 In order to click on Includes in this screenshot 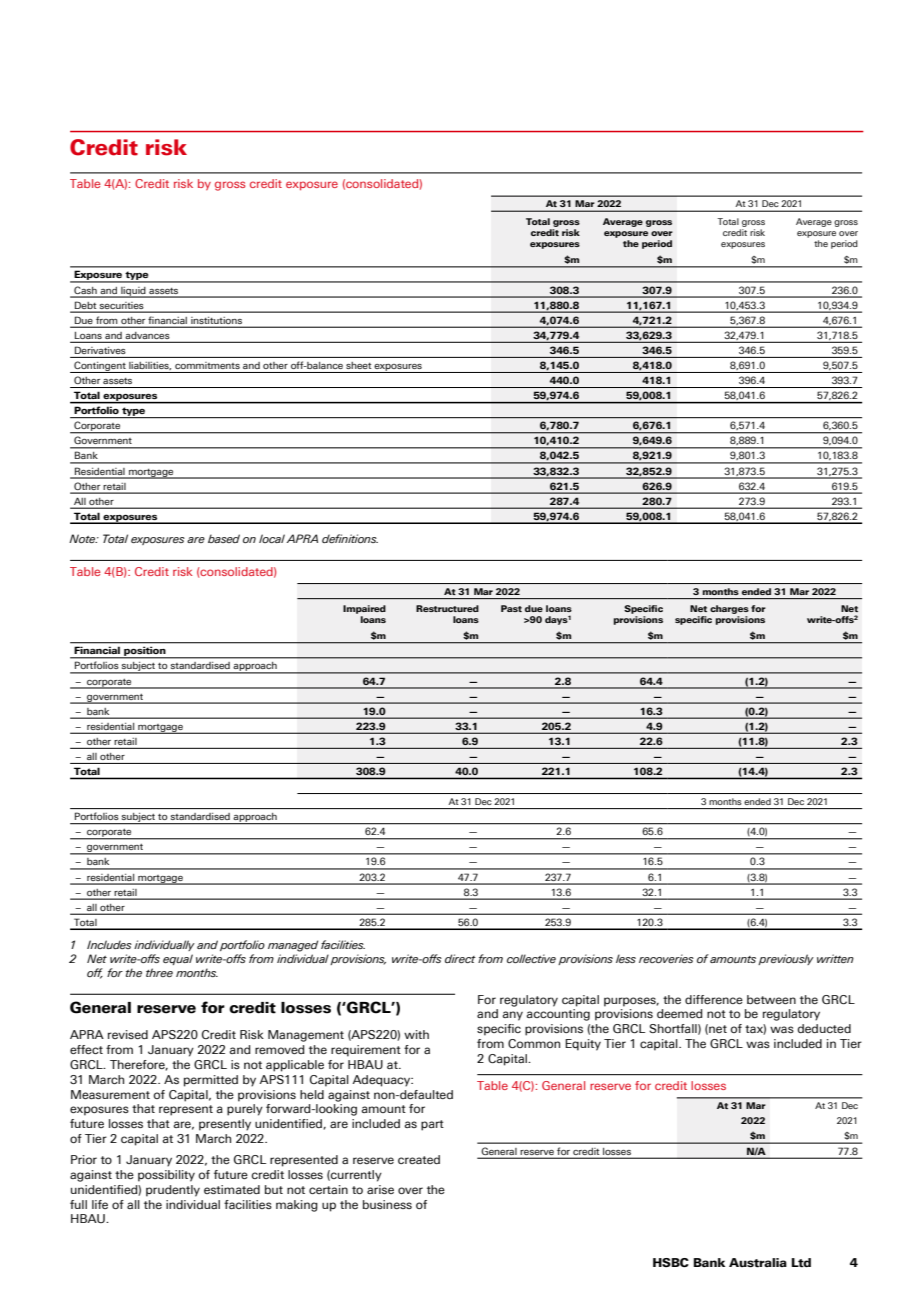, I will do `click(109, 944)`.
